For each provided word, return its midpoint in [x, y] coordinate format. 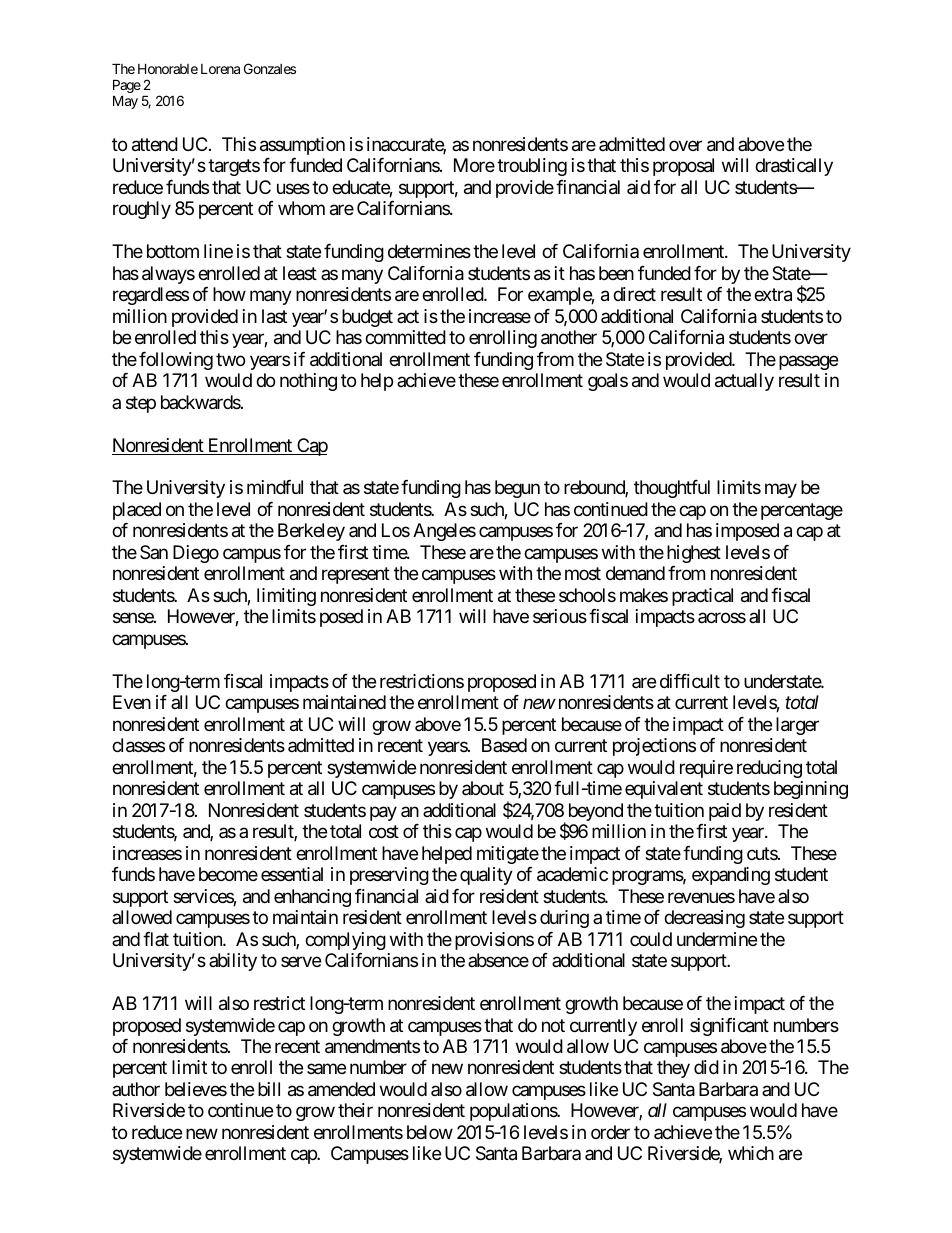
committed [405, 337]
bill [269, 1089]
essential [292, 874]
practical [702, 597]
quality [486, 876]
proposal [683, 167]
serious [560, 616]
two [230, 359]
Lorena [220, 69]
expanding [731, 876]
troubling [532, 167]
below [430, 1132]
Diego [196, 554]
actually [744, 382]
